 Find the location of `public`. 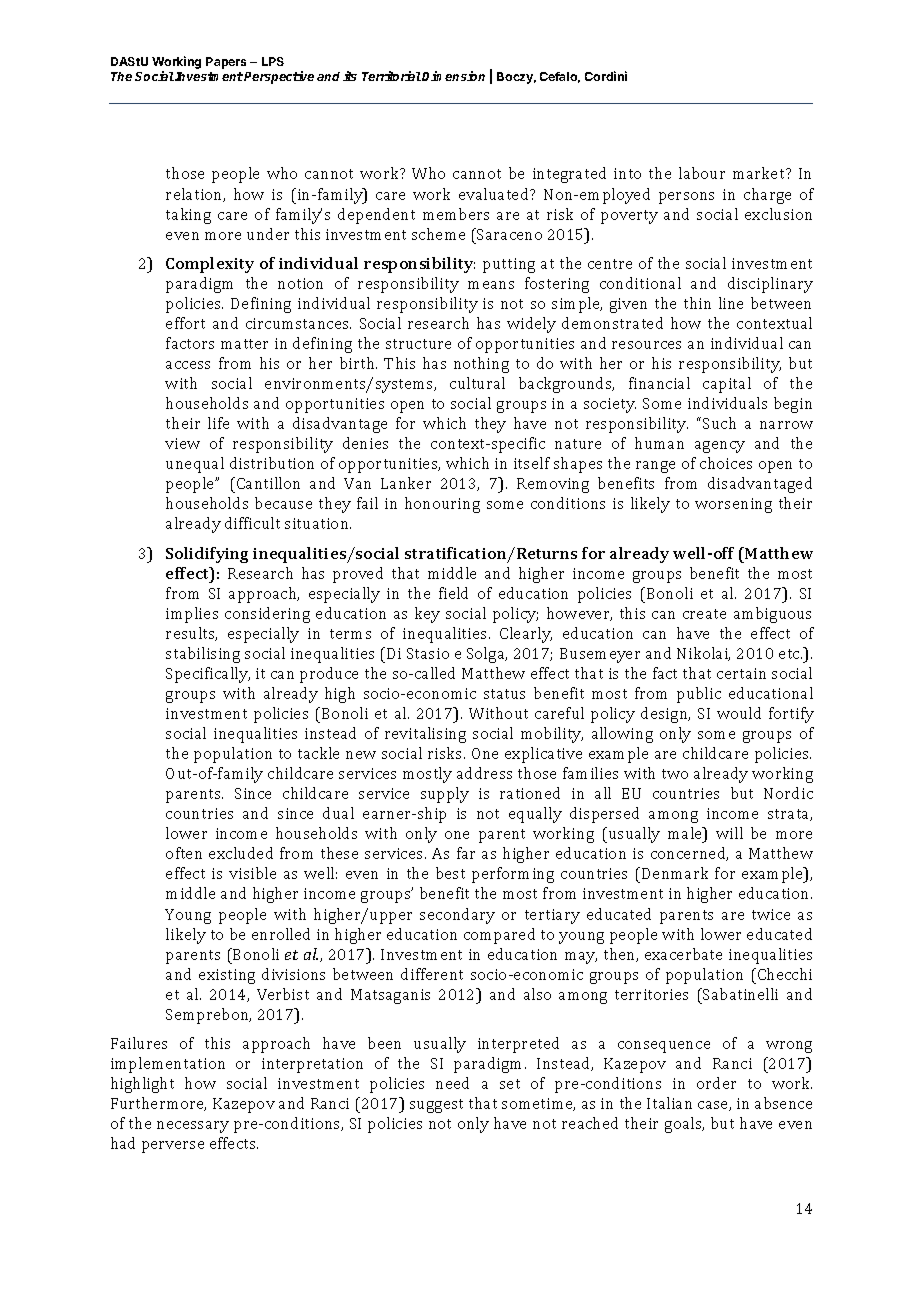

public is located at coordinates (699, 695).
